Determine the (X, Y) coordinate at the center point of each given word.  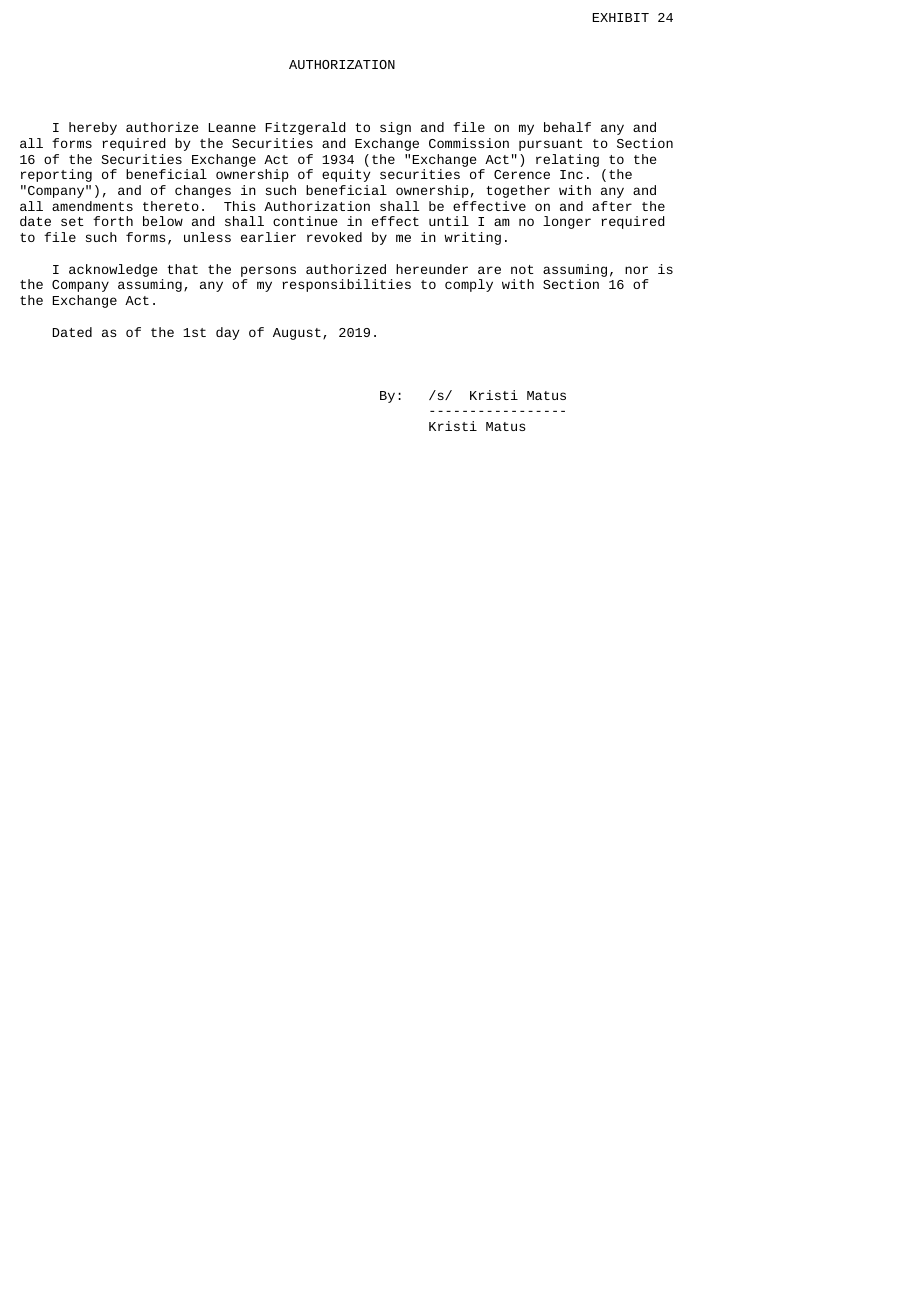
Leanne (232, 127)
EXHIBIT (621, 17)
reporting (56, 175)
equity (346, 175)
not (522, 269)
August (297, 334)
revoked (334, 237)
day (227, 333)
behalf (567, 127)
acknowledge (113, 270)
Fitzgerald (305, 128)
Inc (571, 174)
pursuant (551, 145)
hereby (93, 128)
